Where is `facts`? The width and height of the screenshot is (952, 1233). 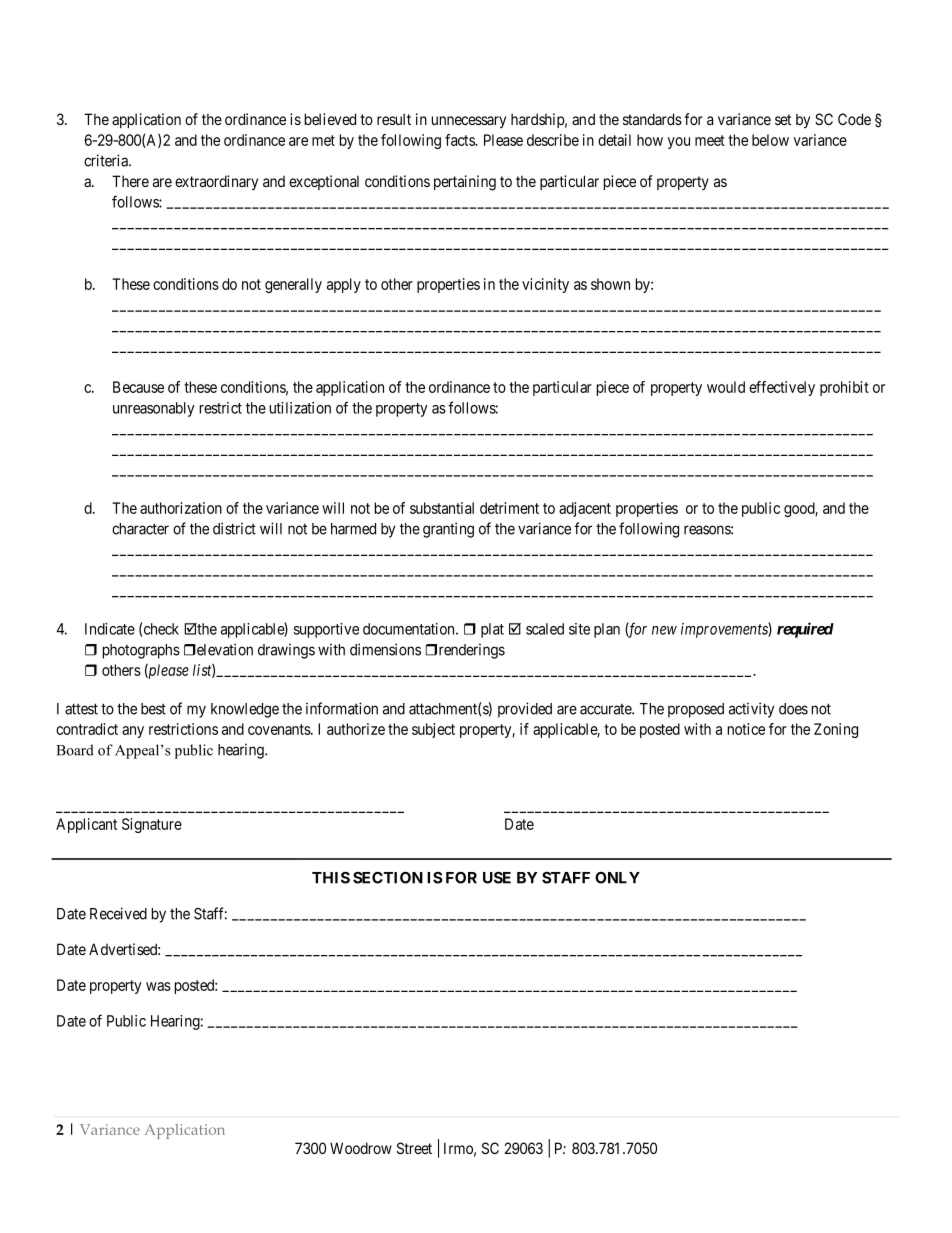 facts is located at coordinates (460, 140).
